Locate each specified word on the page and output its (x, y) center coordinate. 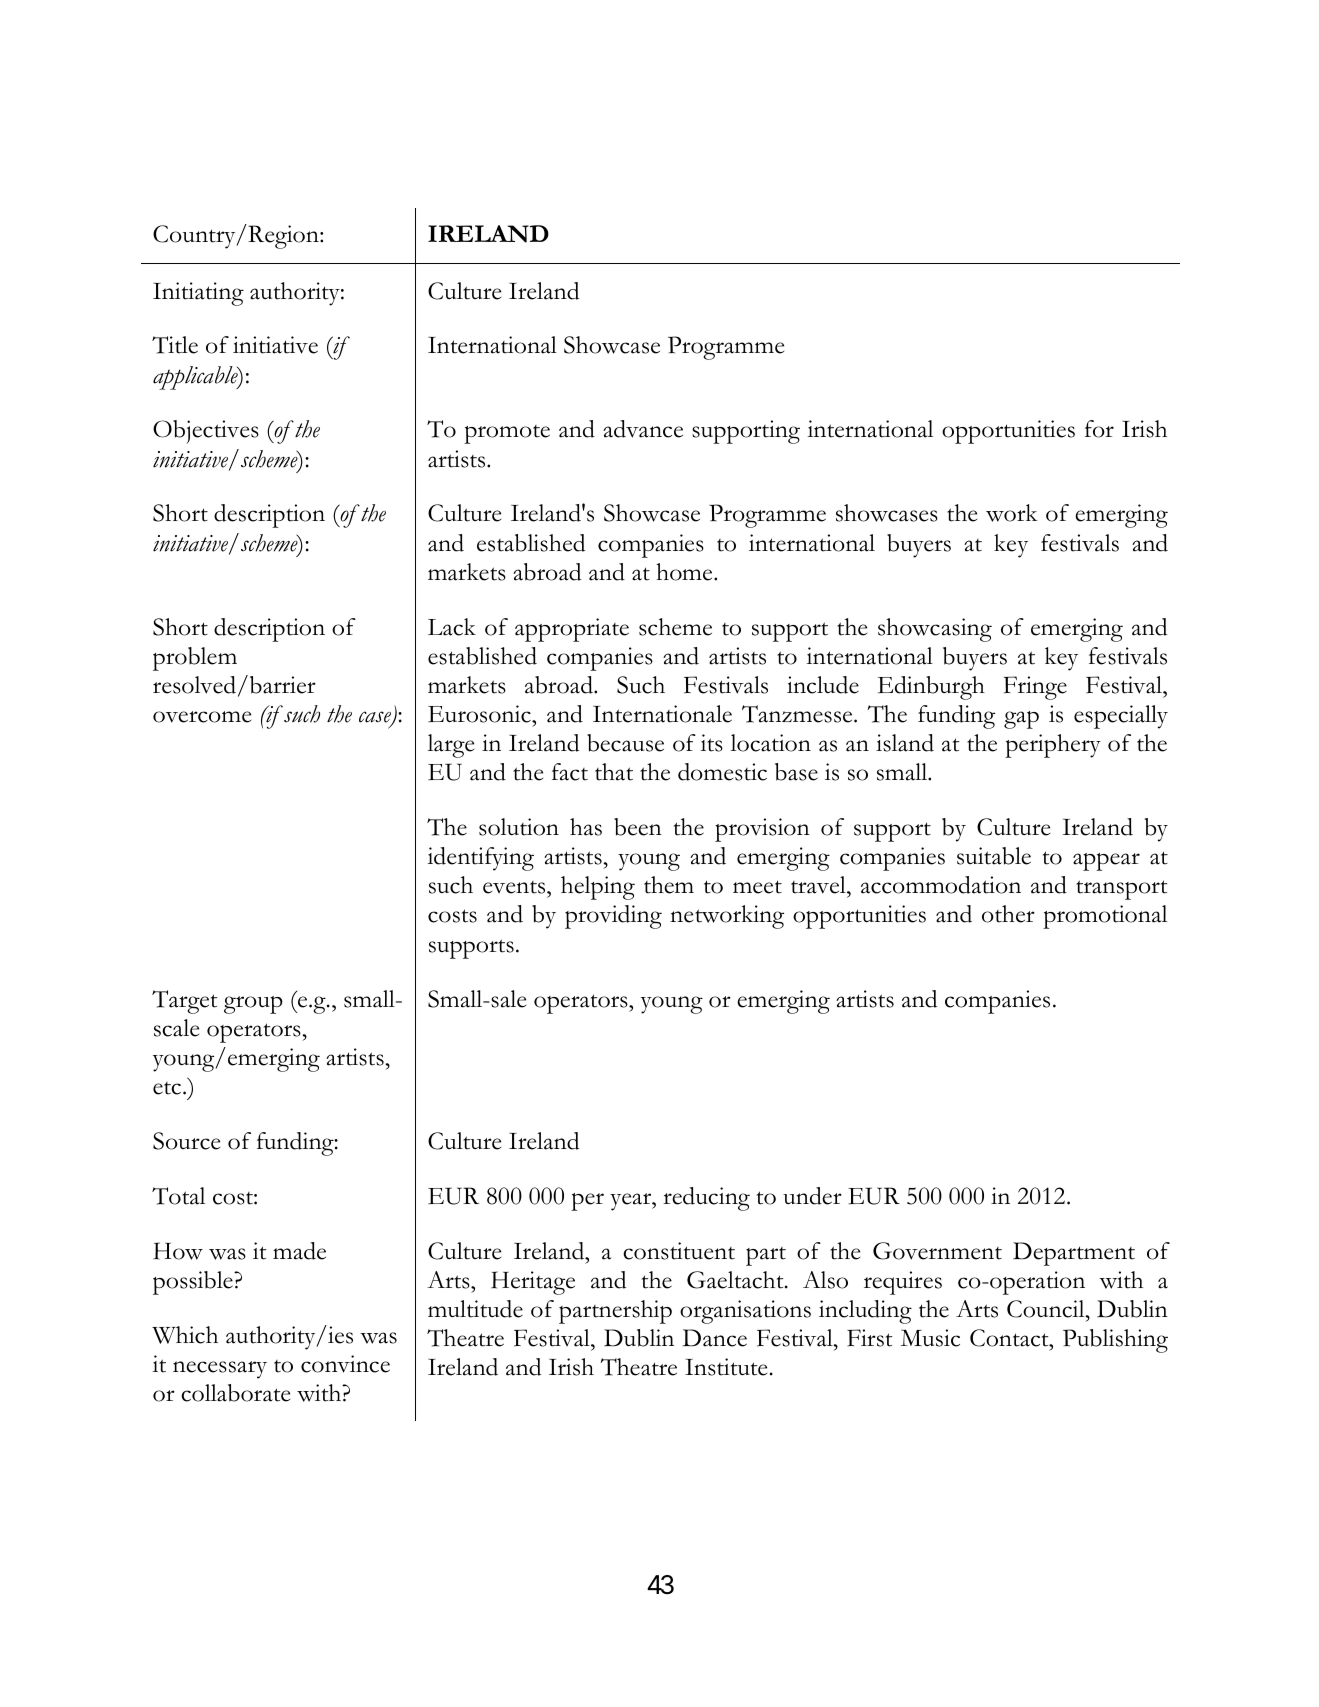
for (1099, 429)
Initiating (198, 294)
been (638, 827)
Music (930, 1338)
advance (643, 429)
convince (345, 1364)
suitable (994, 856)
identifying (481, 859)
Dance (715, 1338)
